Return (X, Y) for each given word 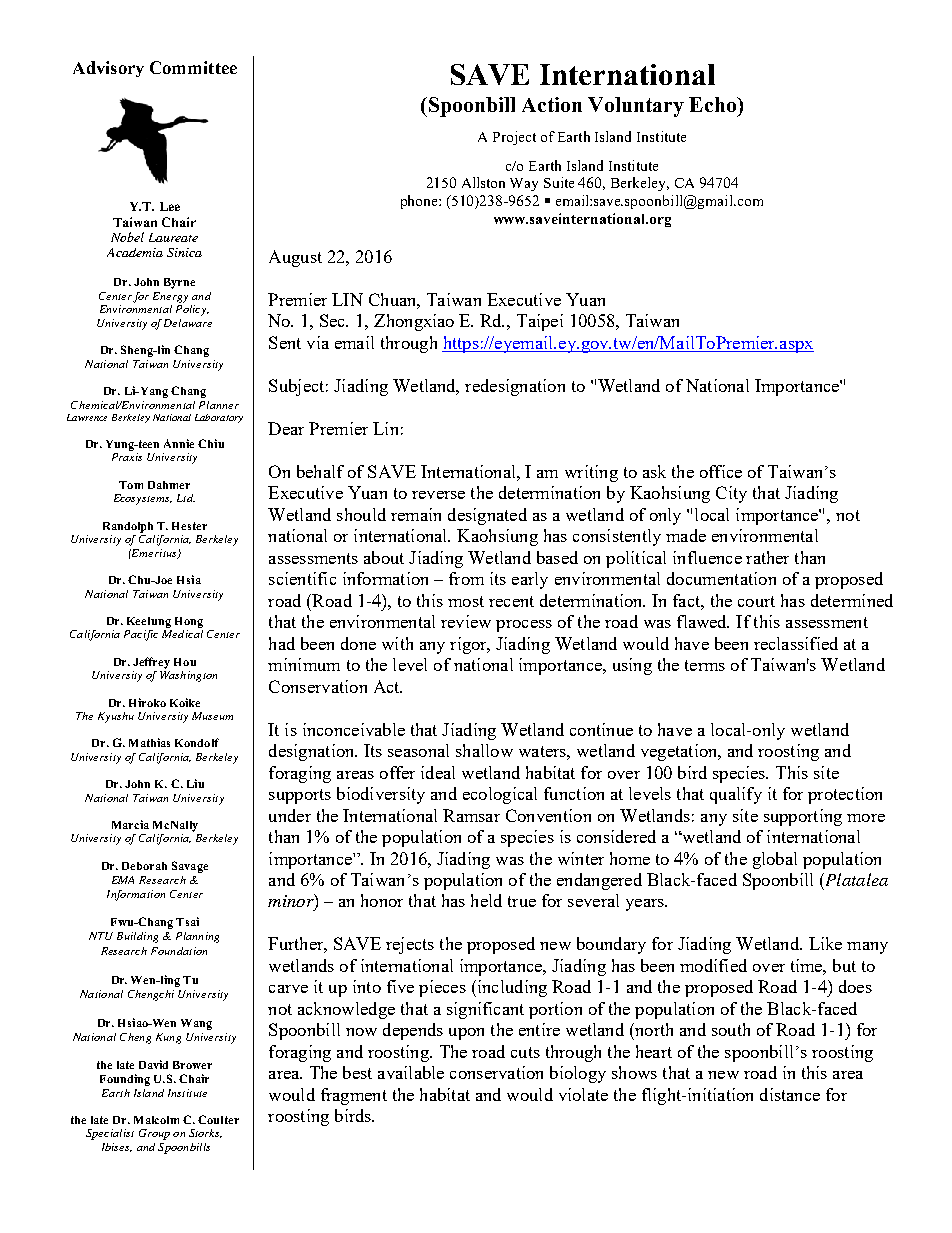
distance (790, 1094)
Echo (713, 104)
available (411, 1072)
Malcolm (156, 1120)
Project (514, 138)
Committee (193, 67)
